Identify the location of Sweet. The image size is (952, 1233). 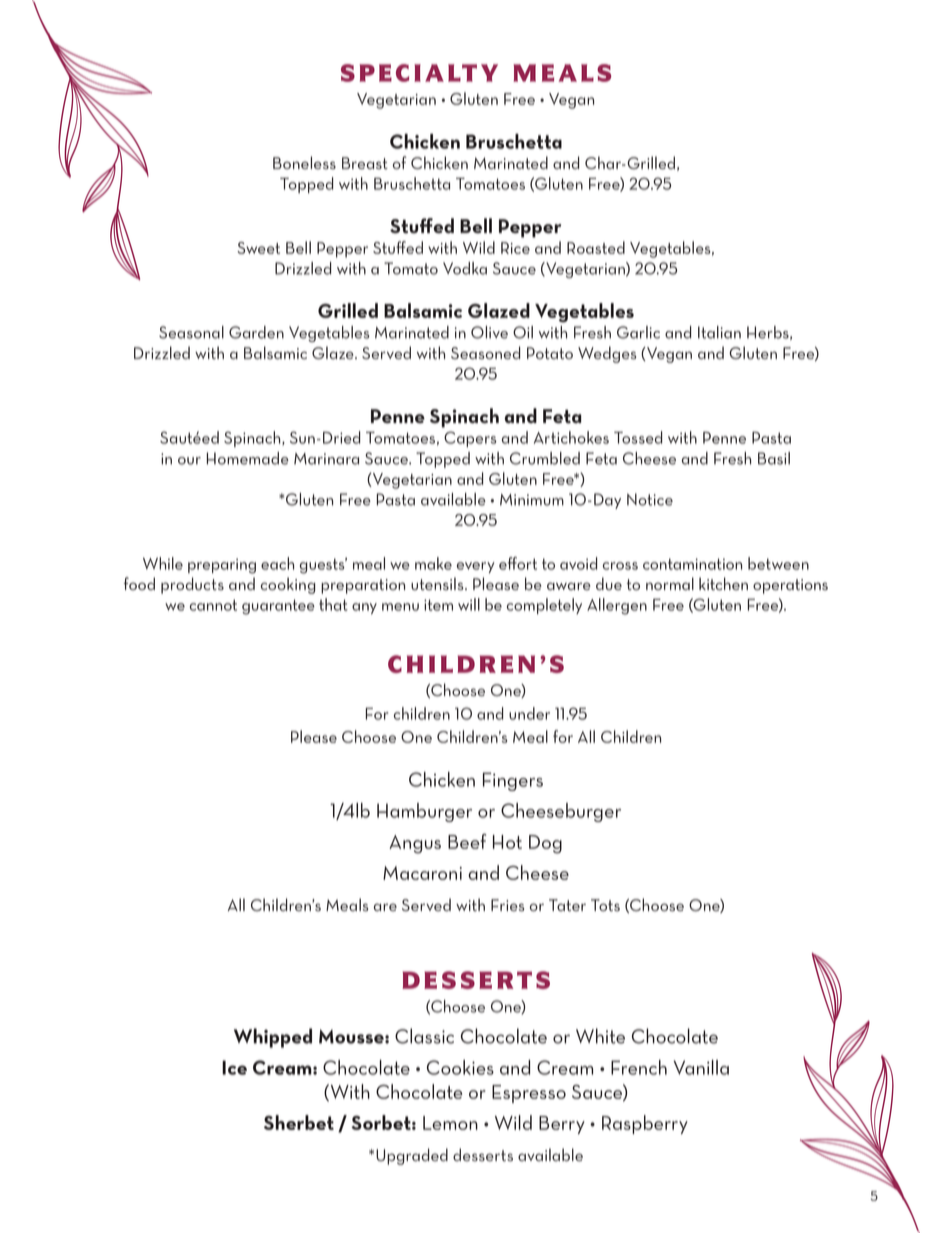
(258, 248).
